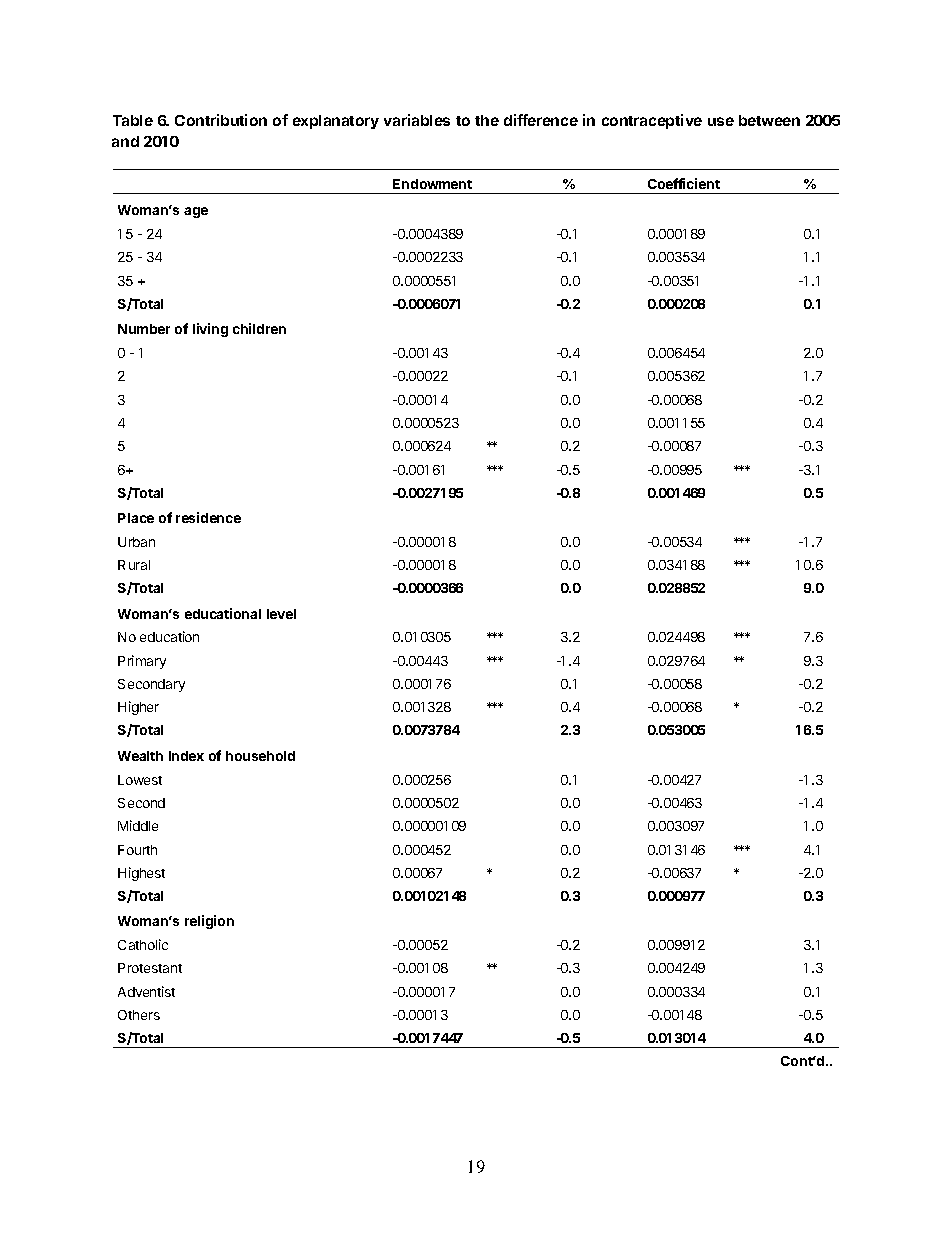 The width and height of the image is (952, 1233). What do you see at coordinates (125, 141) in the image?
I see `and` at bounding box center [125, 141].
